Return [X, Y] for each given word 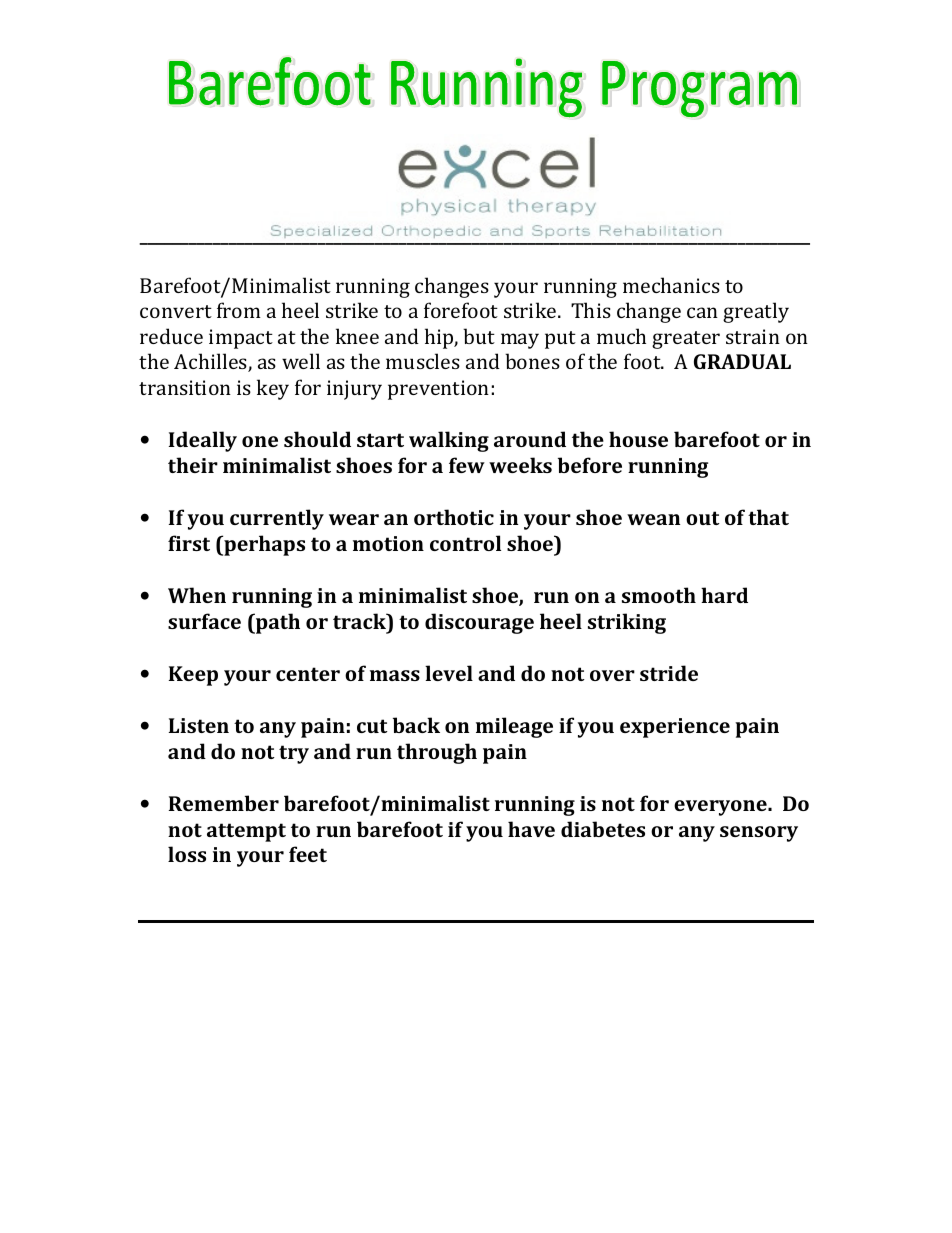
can [702, 312]
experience [675, 728]
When [197, 595]
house [638, 439]
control [465, 543]
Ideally [203, 441]
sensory [759, 834]
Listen [199, 725]
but [479, 336]
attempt [246, 832]
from [239, 310]
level [449, 673]
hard [724, 595]
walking [449, 441]
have [531, 829]
